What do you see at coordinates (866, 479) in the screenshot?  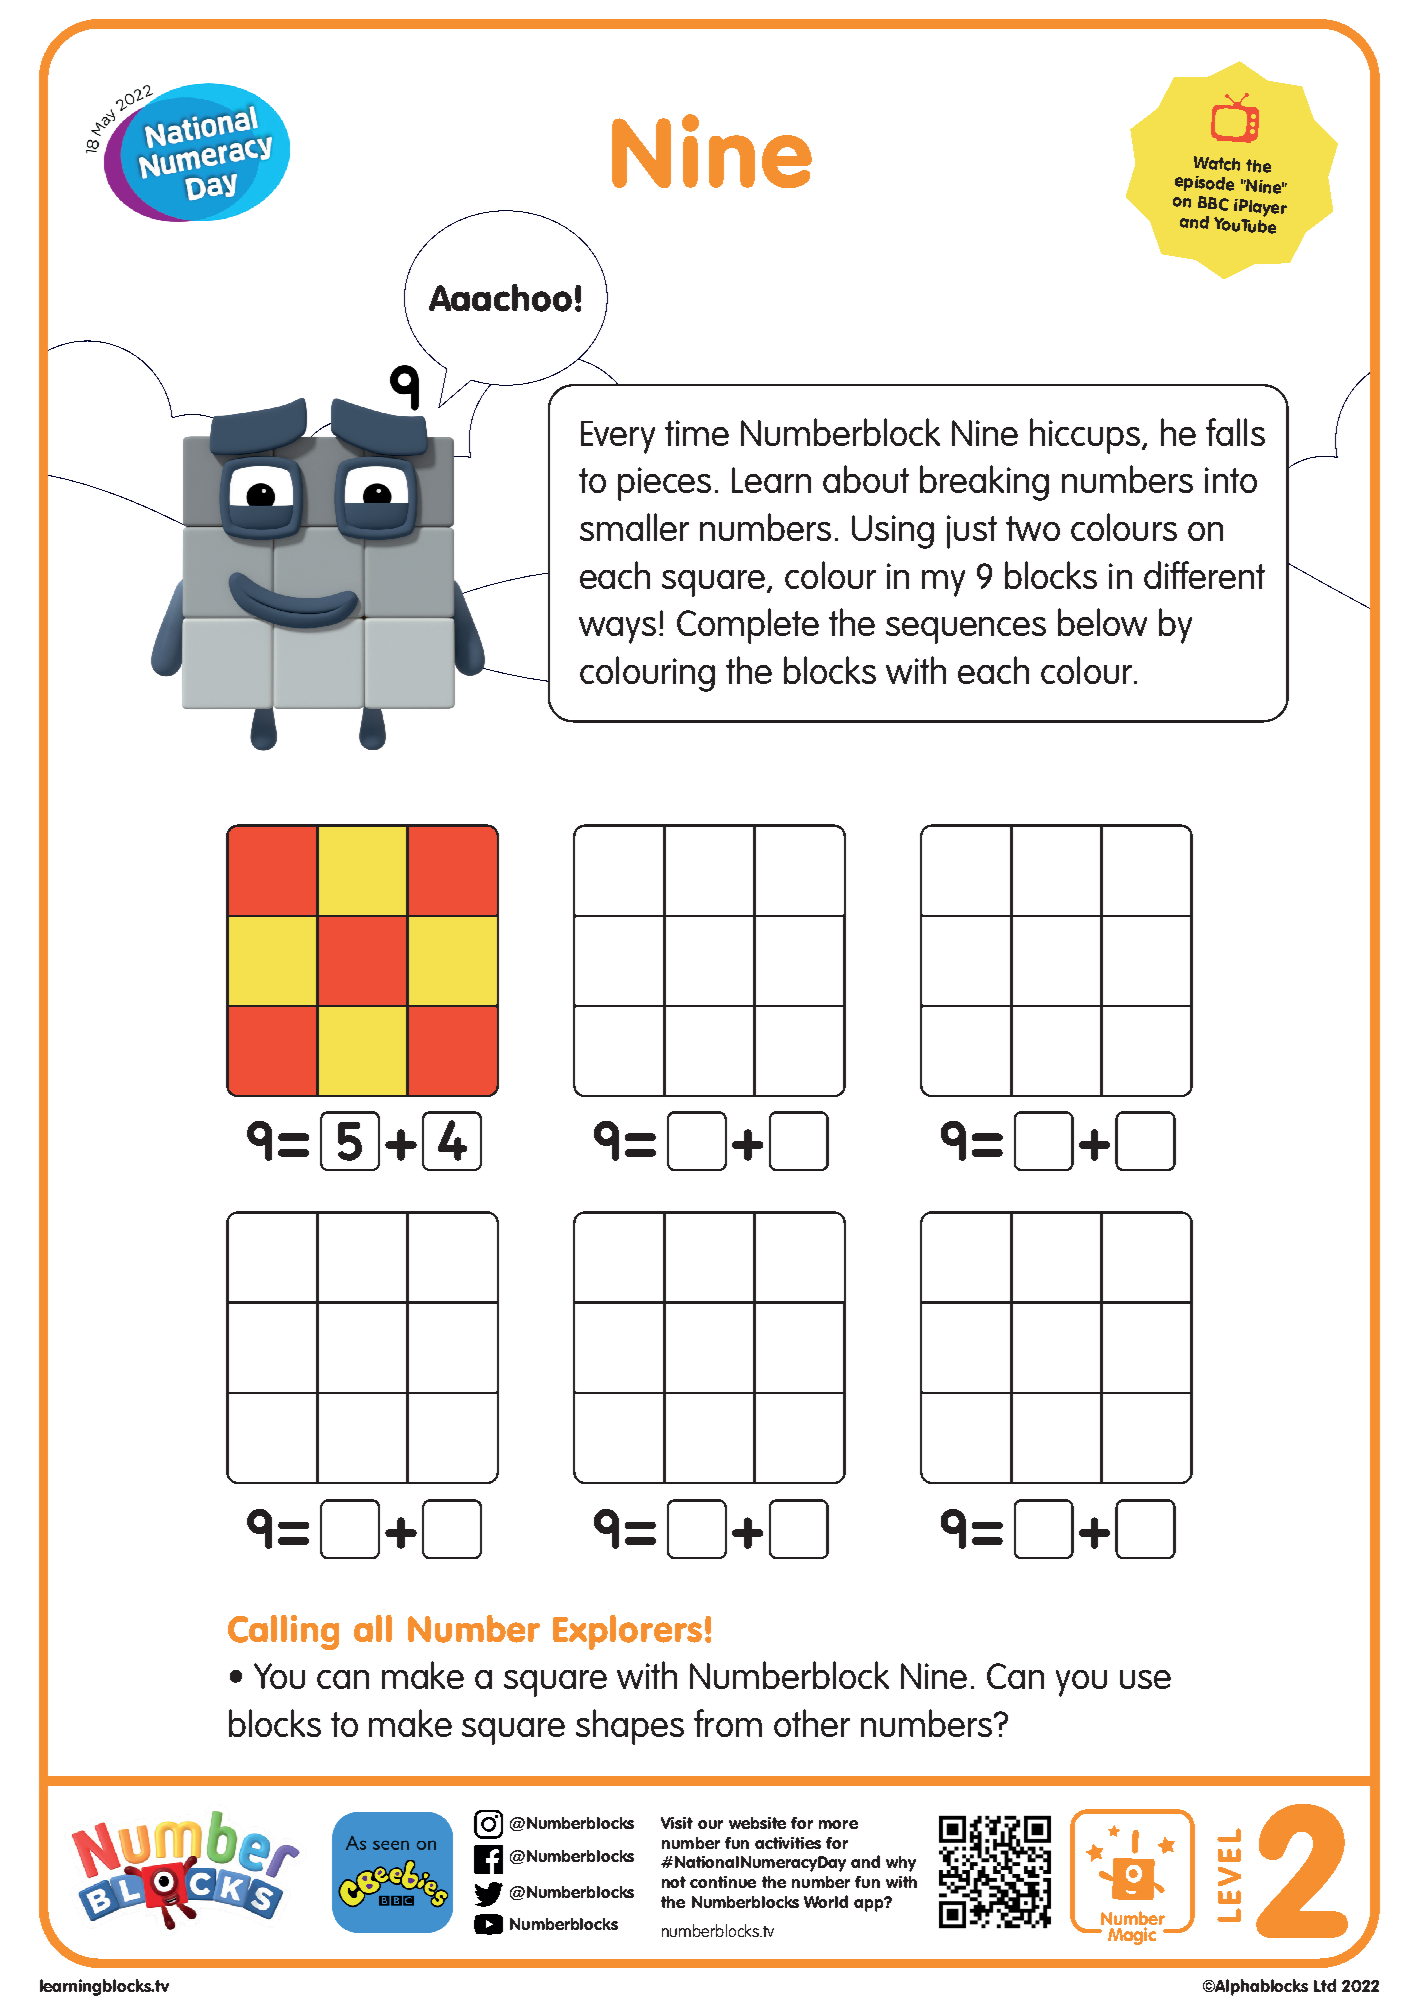 I see `about` at bounding box center [866, 479].
